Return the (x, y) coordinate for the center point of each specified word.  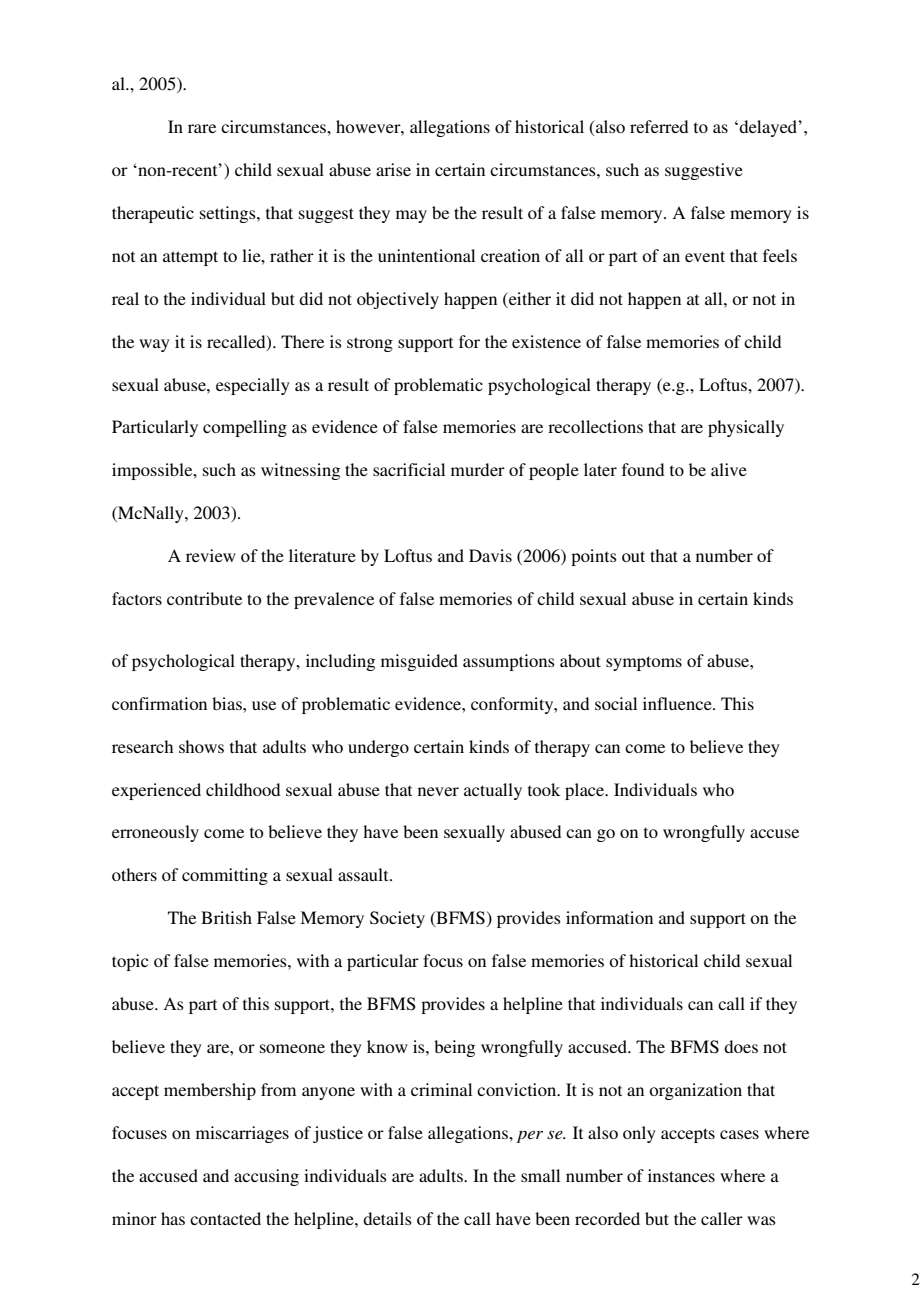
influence (678, 703)
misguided (419, 662)
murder (478, 469)
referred (659, 126)
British (226, 917)
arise (393, 169)
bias (228, 703)
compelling (245, 428)
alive (729, 469)
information (609, 917)
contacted (225, 1218)
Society (397, 919)
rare (202, 128)
